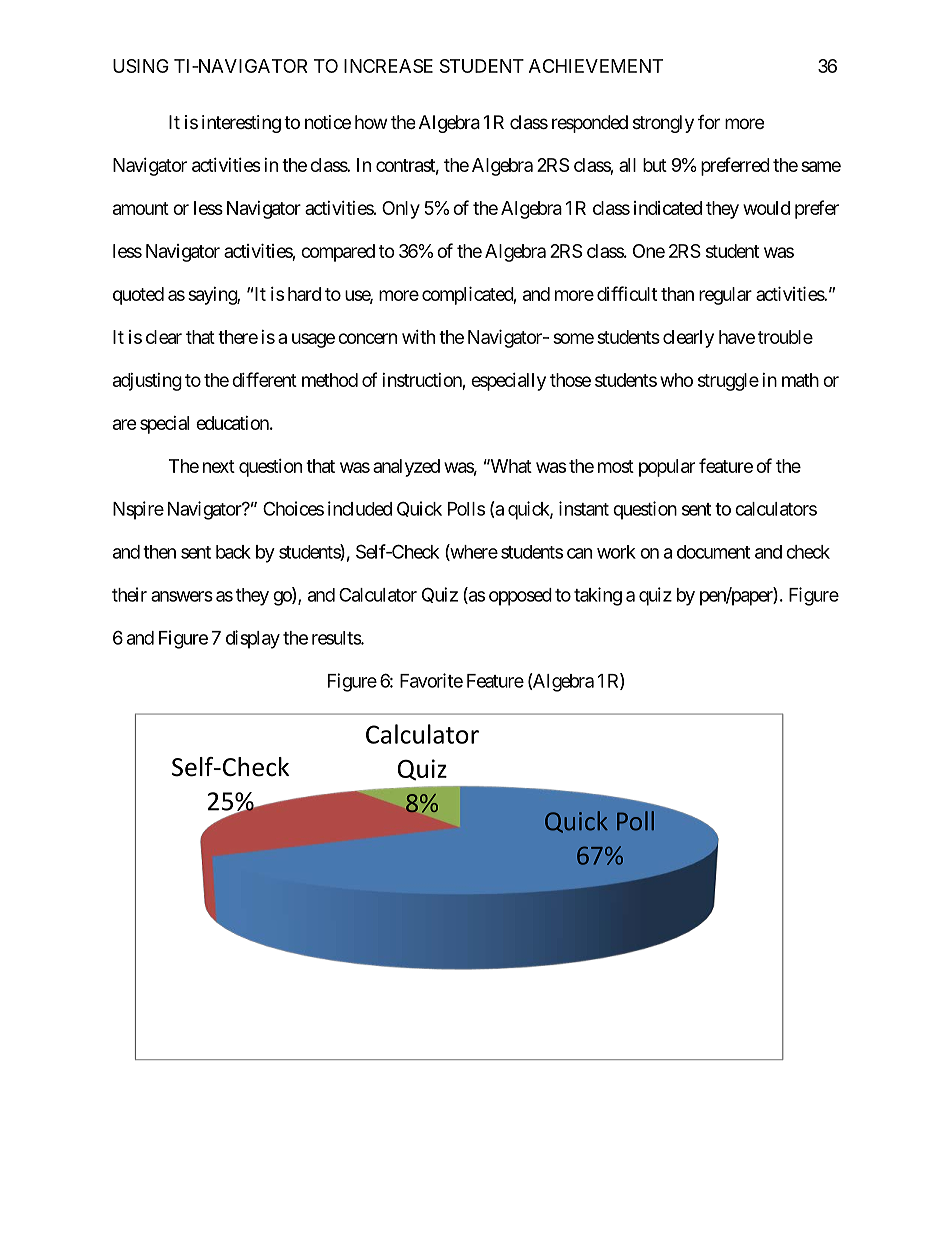 The height and width of the image is (1233, 952). Describe the element at coordinates (141, 66) in the image. I see `USING` at that location.
